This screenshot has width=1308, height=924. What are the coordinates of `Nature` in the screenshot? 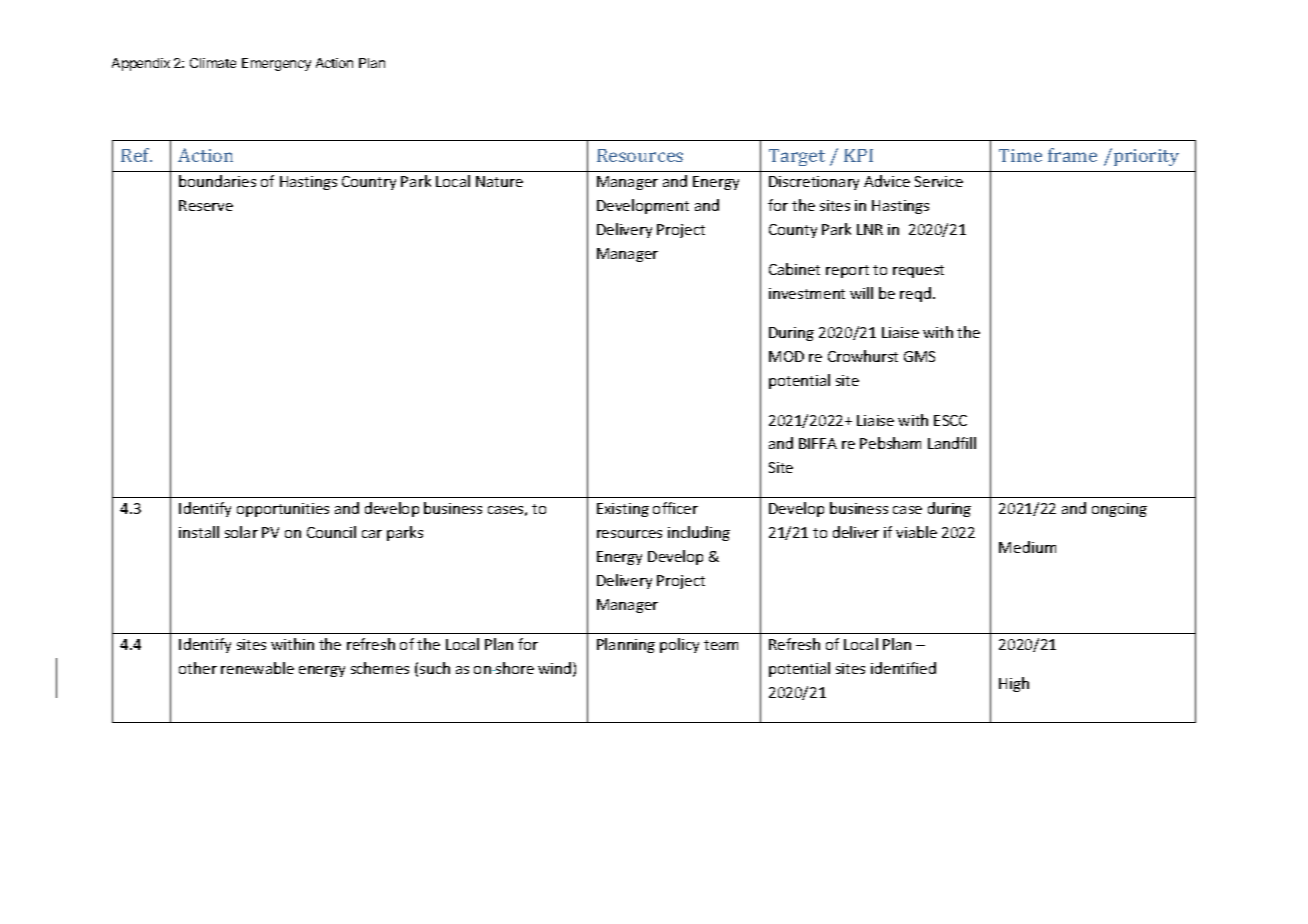 It's located at (499, 181).
